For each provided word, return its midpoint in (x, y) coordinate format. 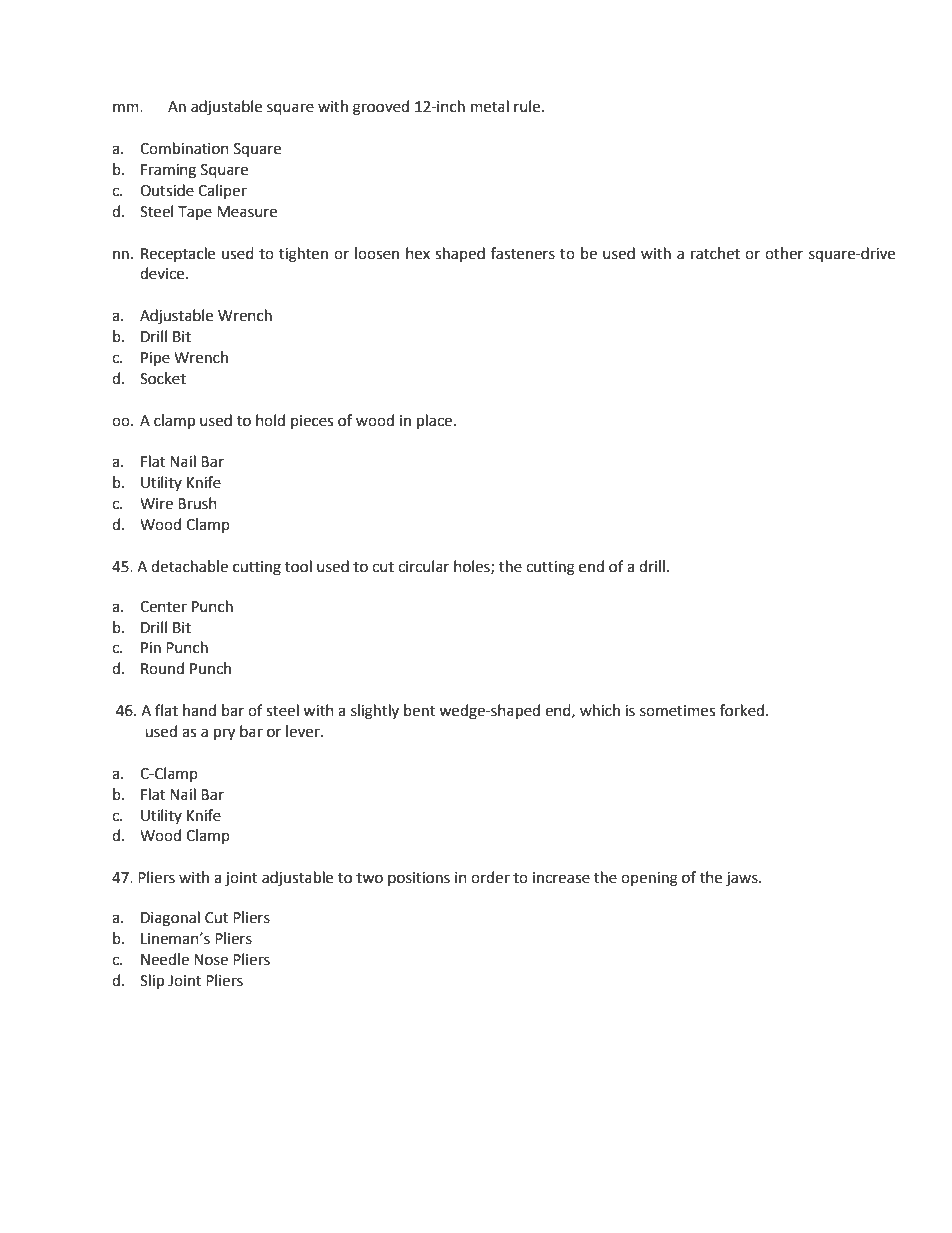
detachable (189, 566)
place (434, 422)
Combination (184, 148)
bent (419, 710)
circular (423, 566)
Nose (211, 960)
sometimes (677, 711)
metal (490, 106)
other (784, 253)
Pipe (155, 359)
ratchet (715, 253)
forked (742, 710)
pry (224, 734)
